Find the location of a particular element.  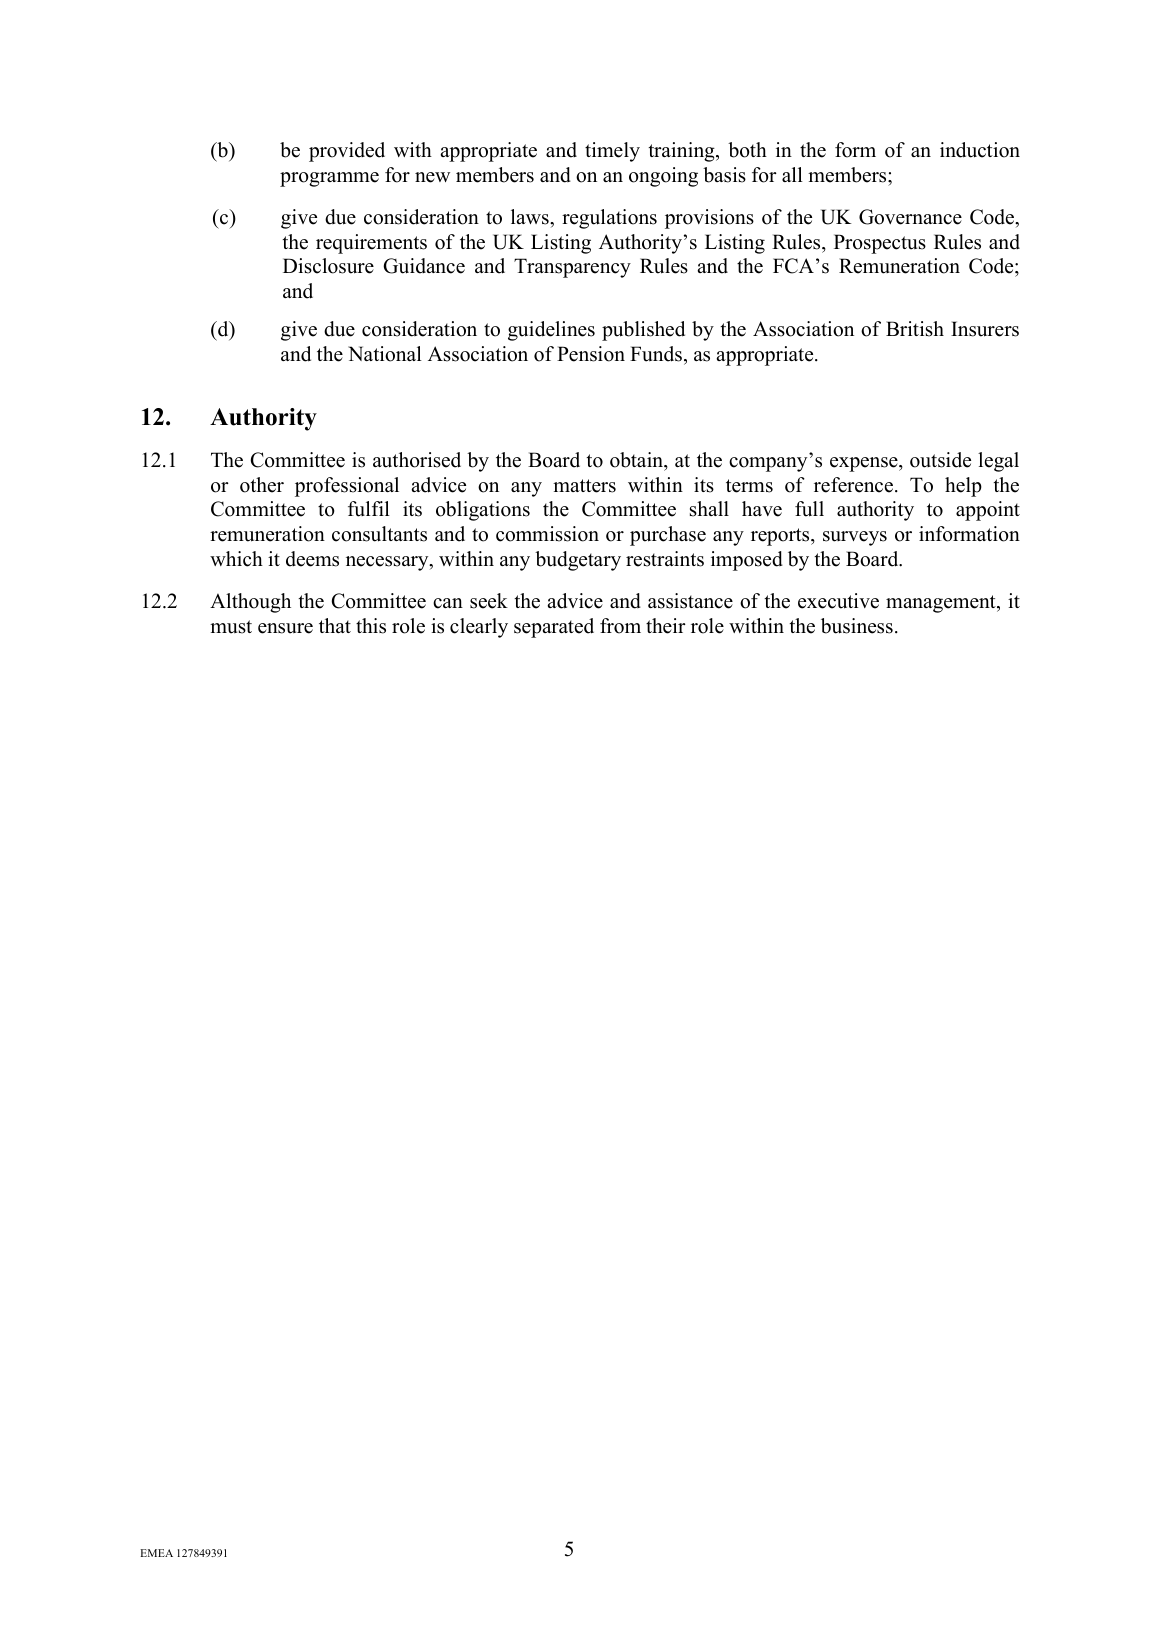

Pension is located at coordinates (591, 354).
